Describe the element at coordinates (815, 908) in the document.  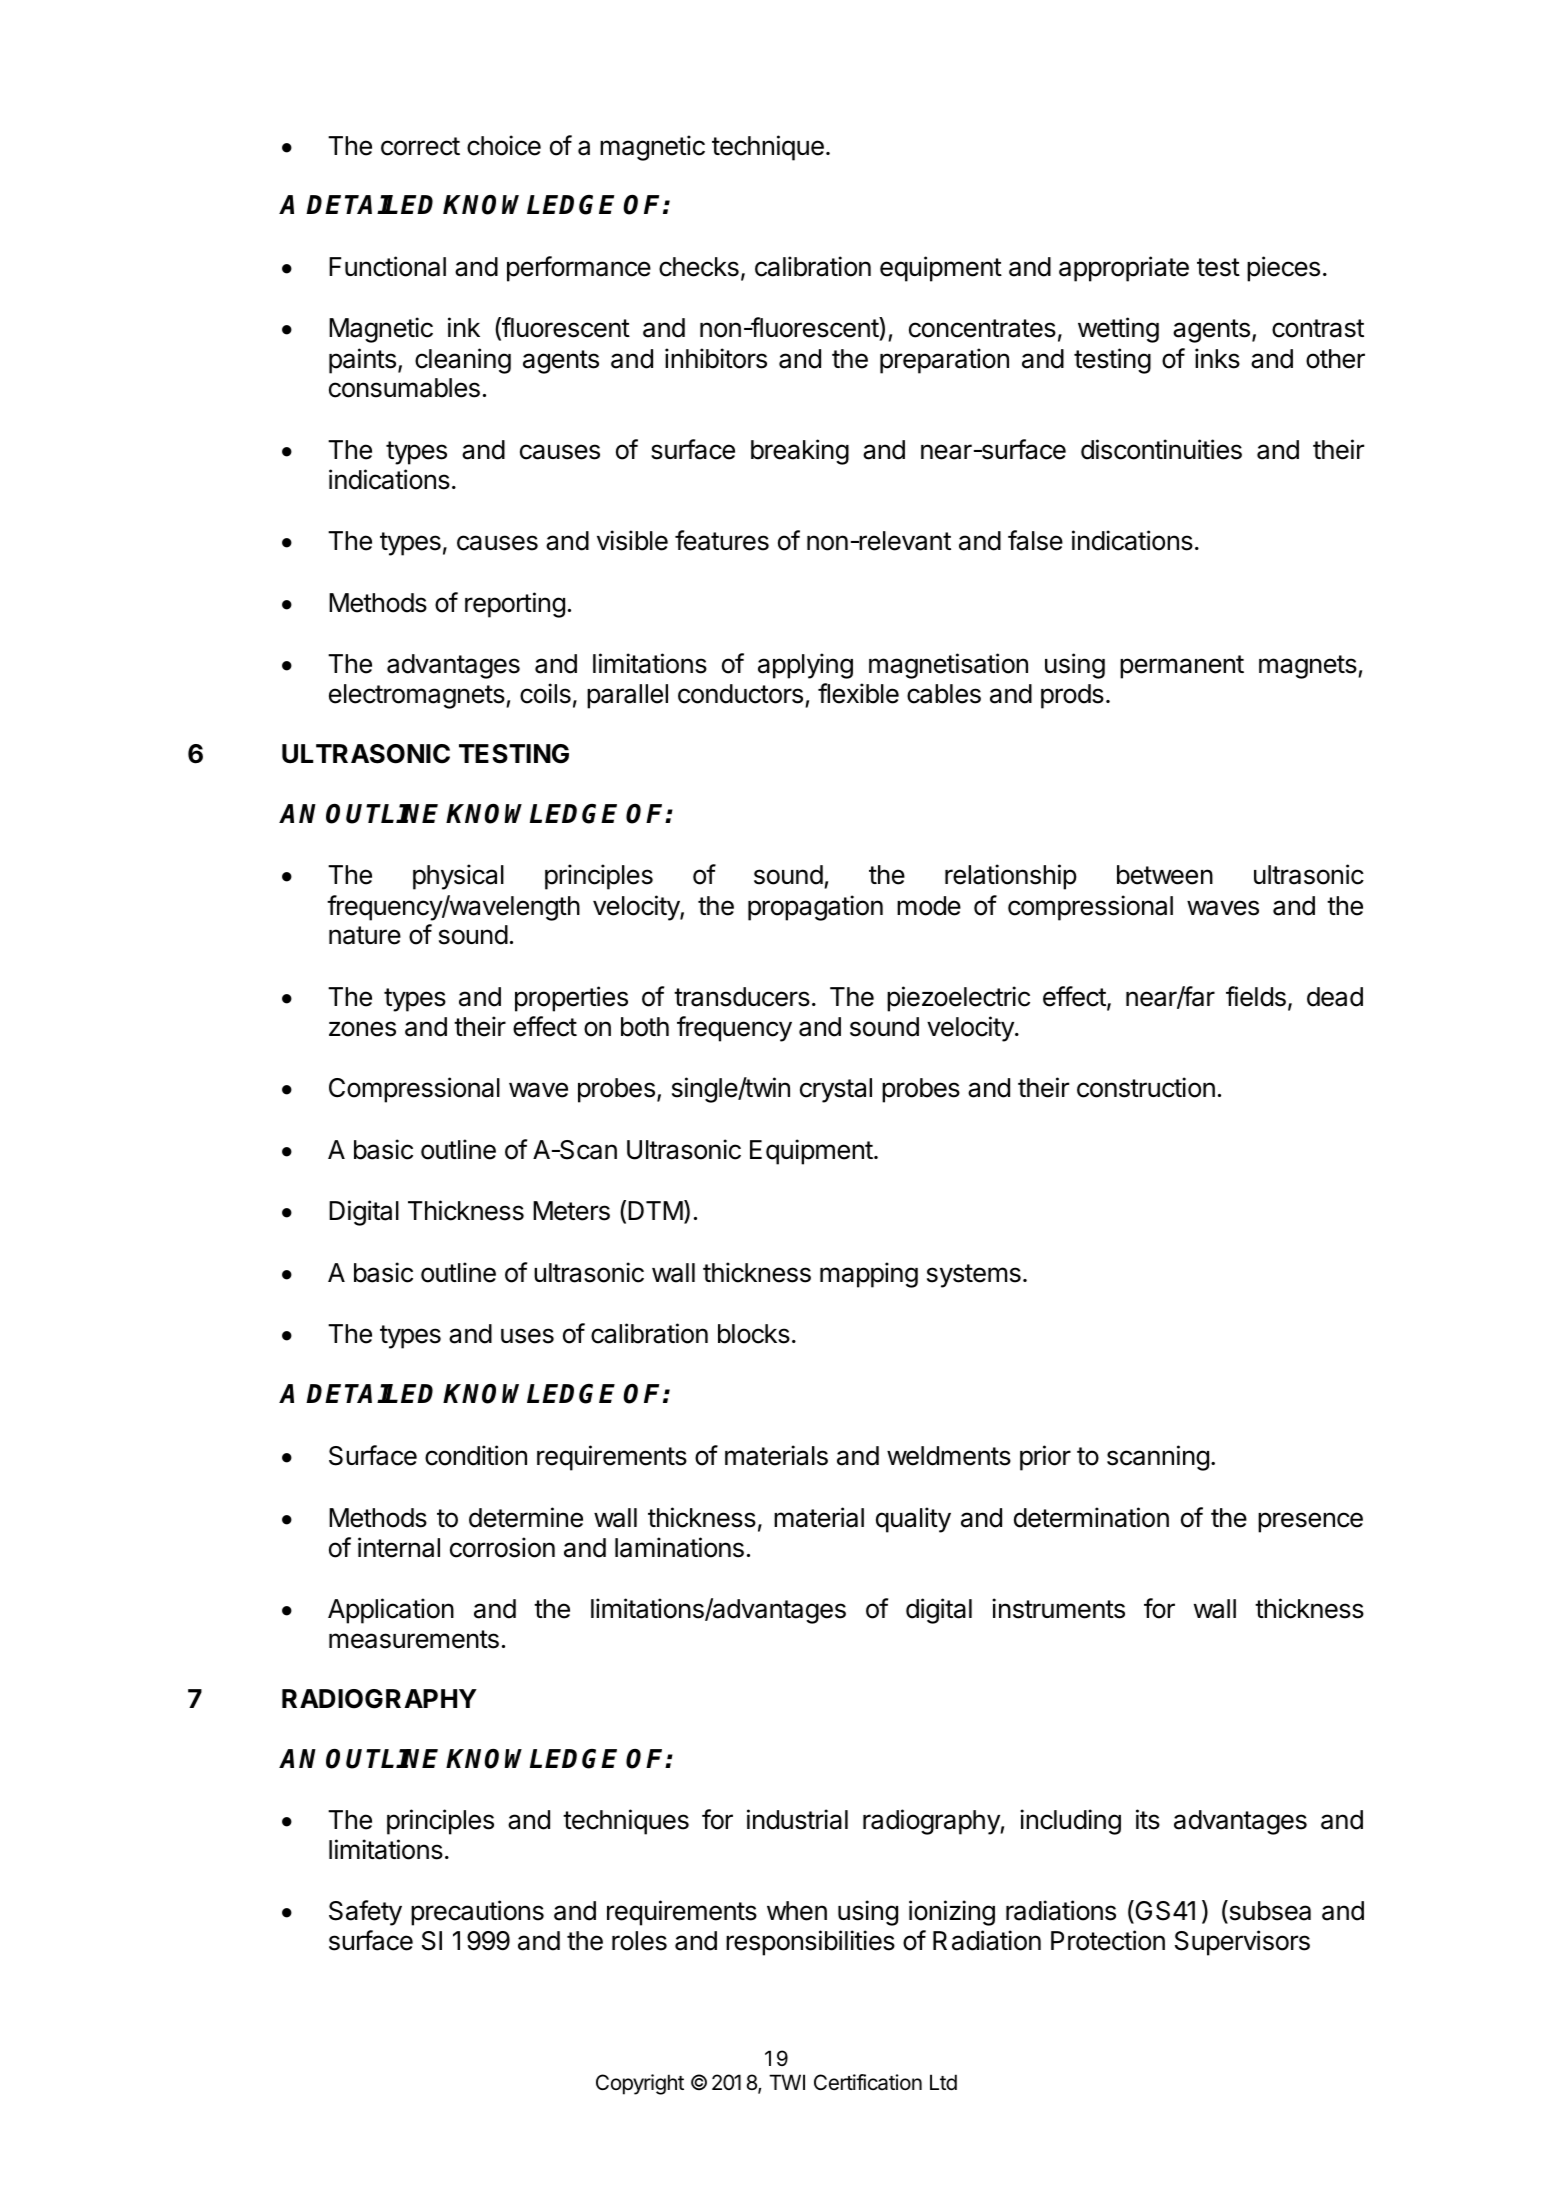
I see `propagation` at that location.
